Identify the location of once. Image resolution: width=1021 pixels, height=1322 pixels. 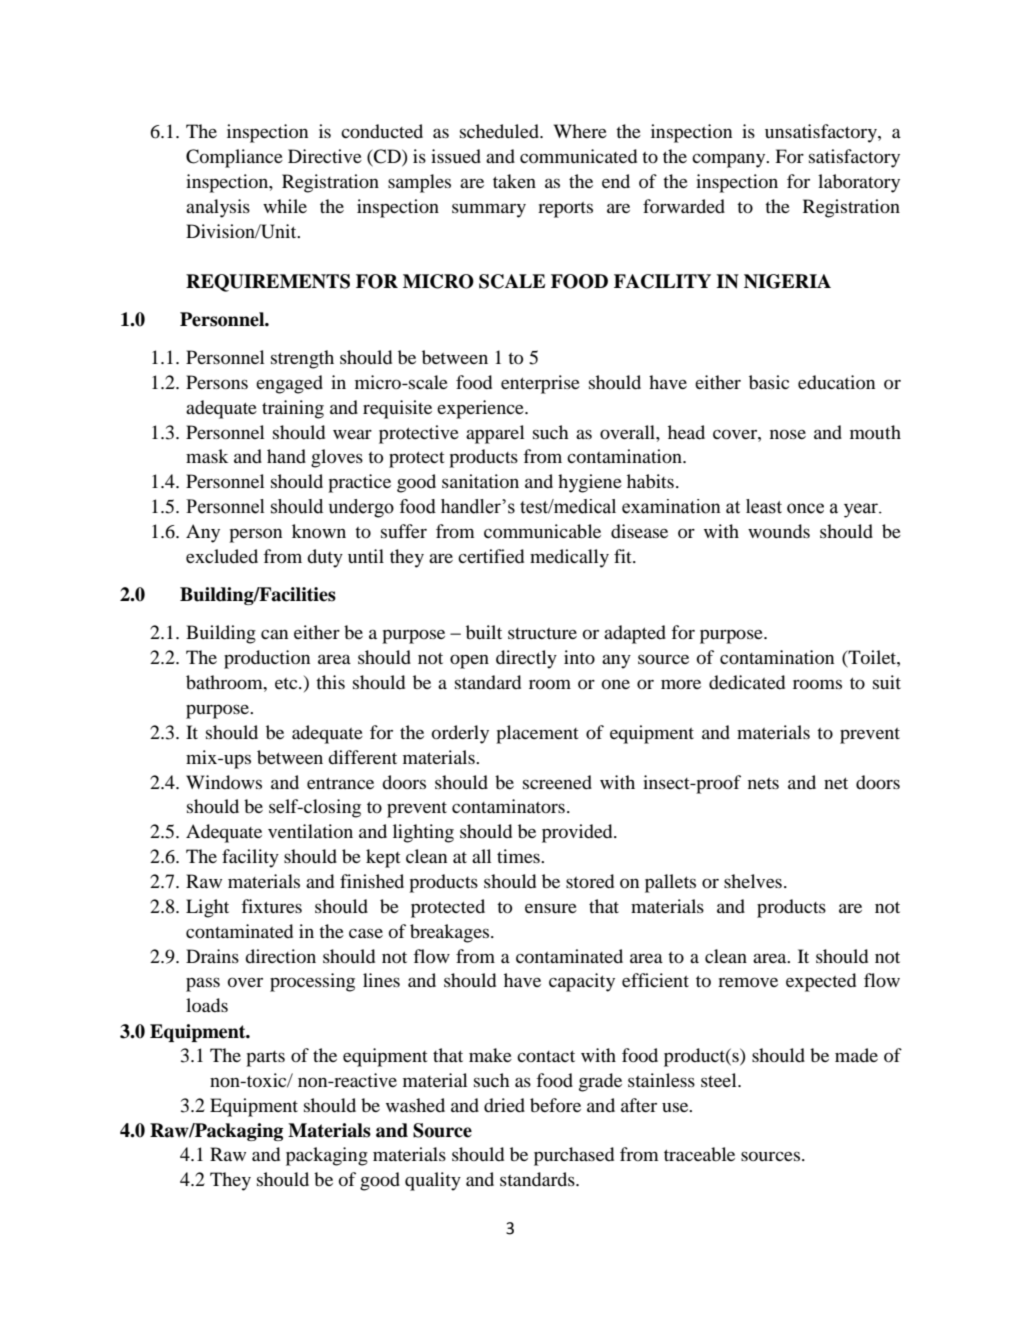
(805, 508).
